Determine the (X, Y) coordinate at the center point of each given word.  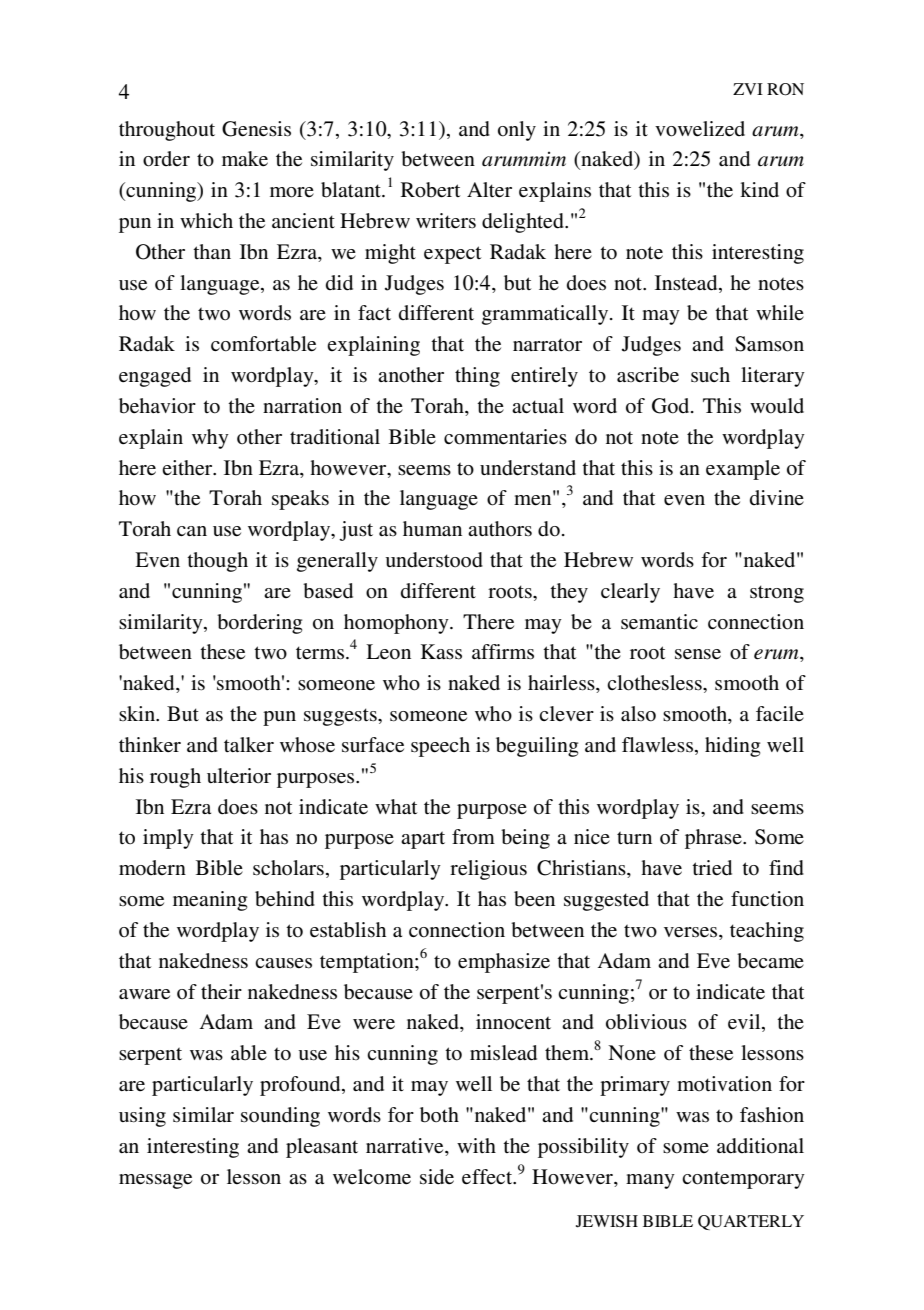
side (437, 1177)
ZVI (748, 89)
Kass (441, 652)
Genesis (256, 129)
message (155, 1181)
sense (698, 654)
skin (138, 713)
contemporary (743, 1180)
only (517, 131)
